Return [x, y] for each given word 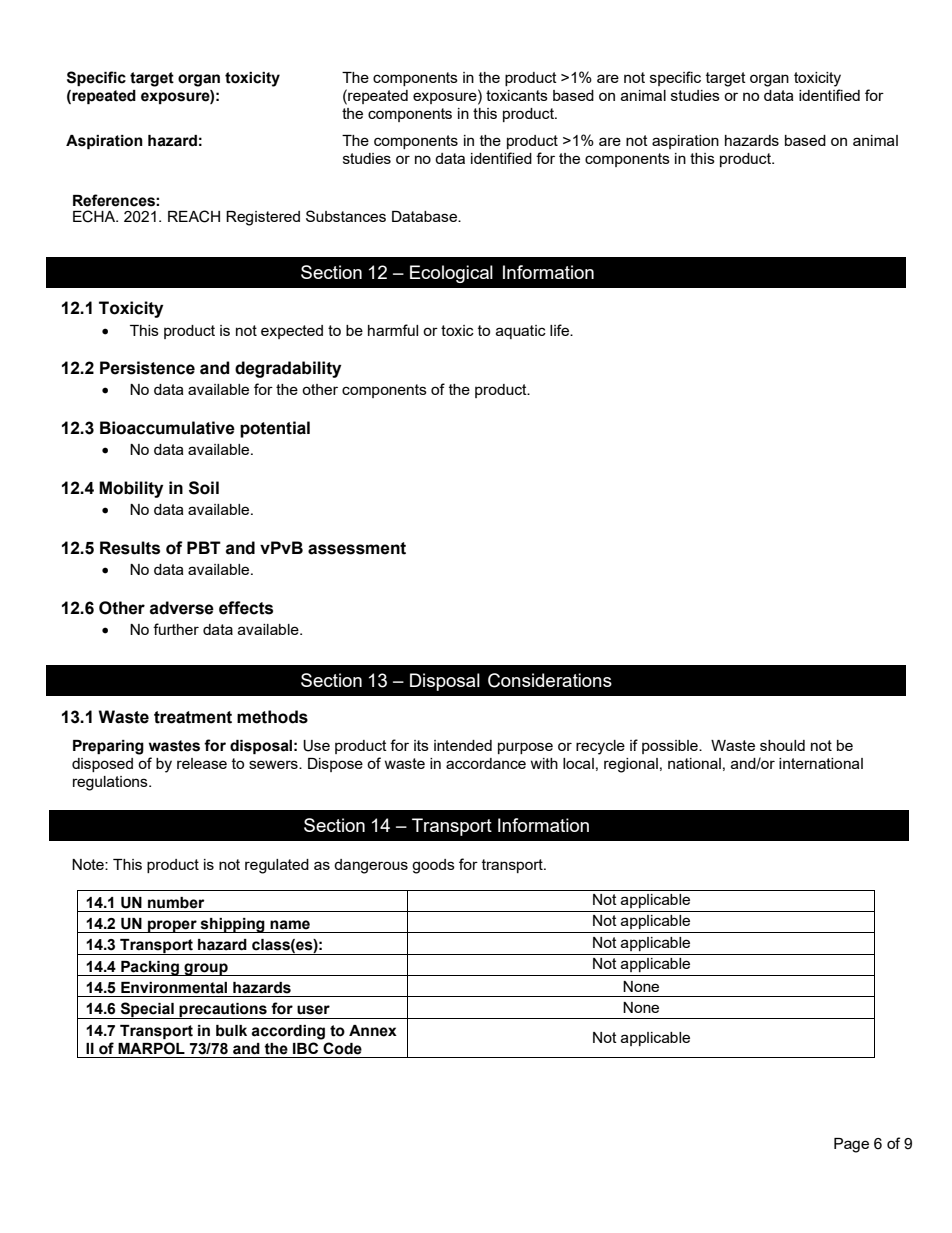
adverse [182, 608]
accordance [486, 763]
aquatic [521, 332]
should [782, 745]
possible [671, 747]
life [560, 330]
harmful [393, 330]
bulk [231, 1031]
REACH [194, 216]
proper [172, 926]
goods [433, 866]
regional [631, 765]
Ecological [451, 274]
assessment [357, 548]
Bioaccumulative [167, 428]
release [202, 763]
